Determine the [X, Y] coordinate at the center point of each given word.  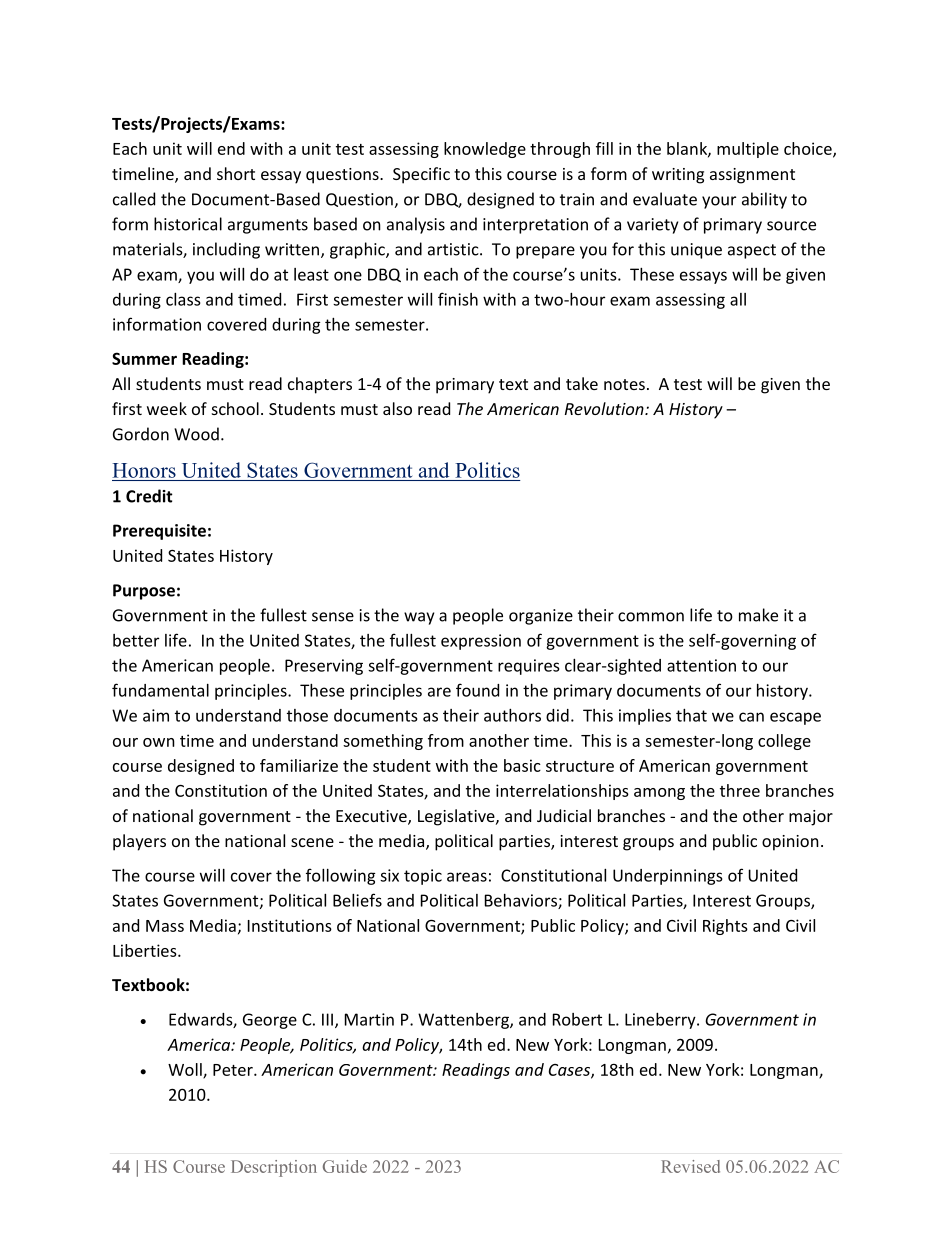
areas [467, 877]
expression [481, 642]
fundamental [160, 690]
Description [274, 1168]
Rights [725, 927]
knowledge [485, 150]
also [397, 408]
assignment [752, 176]
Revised [690, 1166]
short [236, 173]
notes [624, 384]
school [235, 408]
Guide [345, 1166]
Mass [165, 926]
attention [701, 665]
